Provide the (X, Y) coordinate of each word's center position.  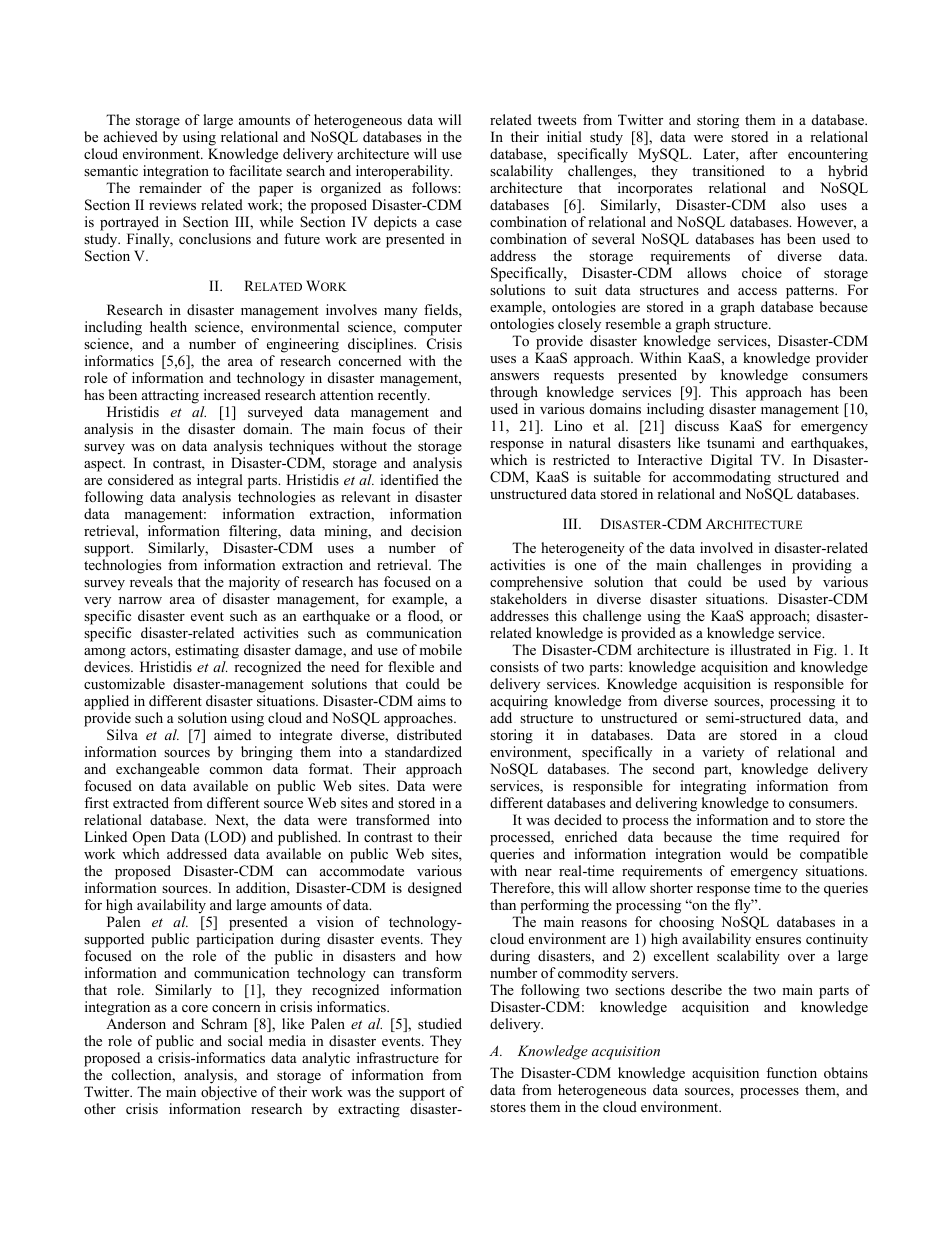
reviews (172, 204)
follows (435, 187)
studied (440, 1023)
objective (229, 1095)
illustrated (760, 649)
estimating (207, 651)
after (764, 153)
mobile (440, 649)
